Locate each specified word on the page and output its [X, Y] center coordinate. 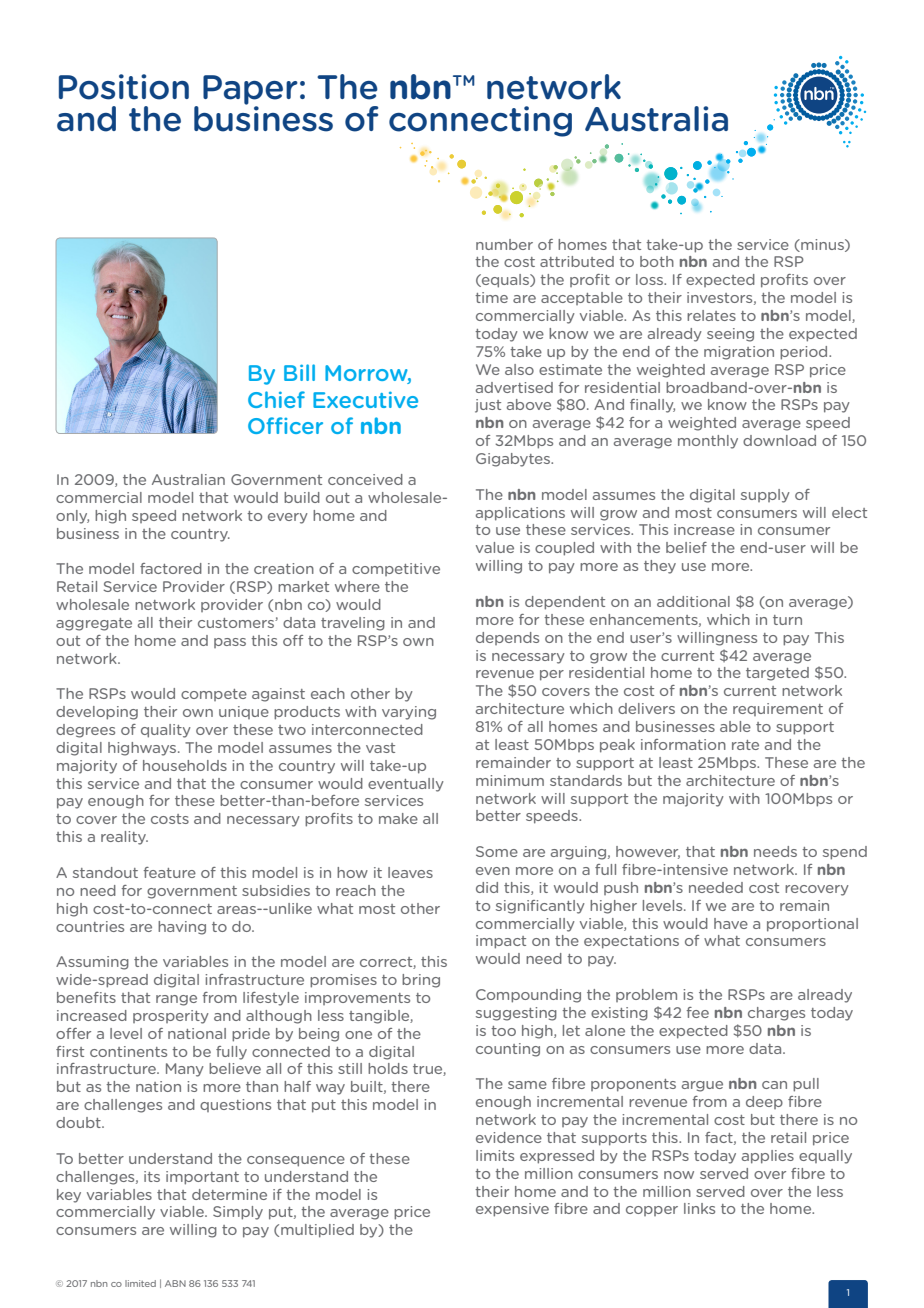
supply [765, 496]
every [288, 518]
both [657, 261]
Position [124, 87]
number [504, 244]
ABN [175, 1283]
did [487, 887]
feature [170, 872]
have [731, 923]
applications [520, 514]
